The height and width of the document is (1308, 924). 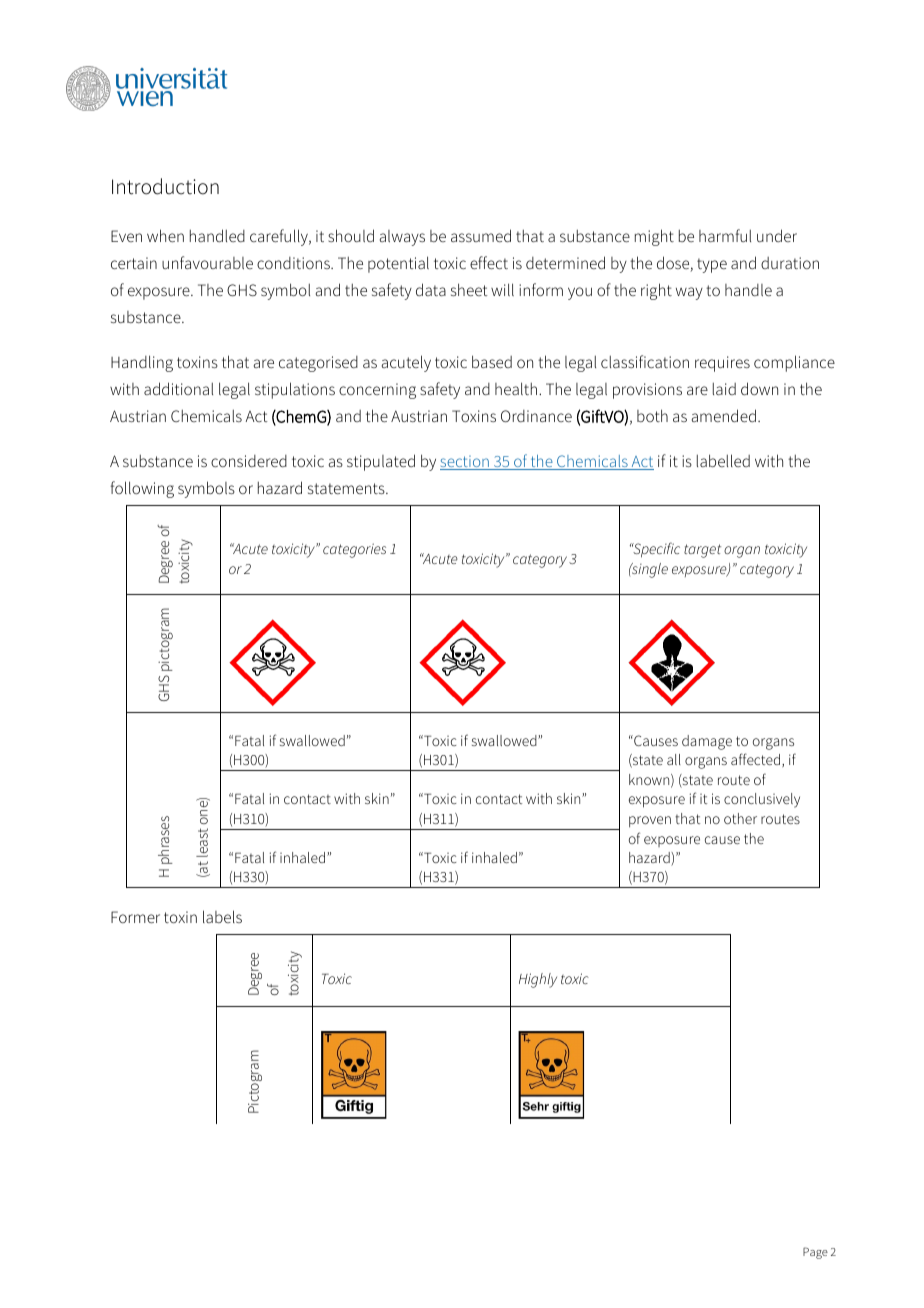 I want to click on Highly, so click(x=538, y=980).
